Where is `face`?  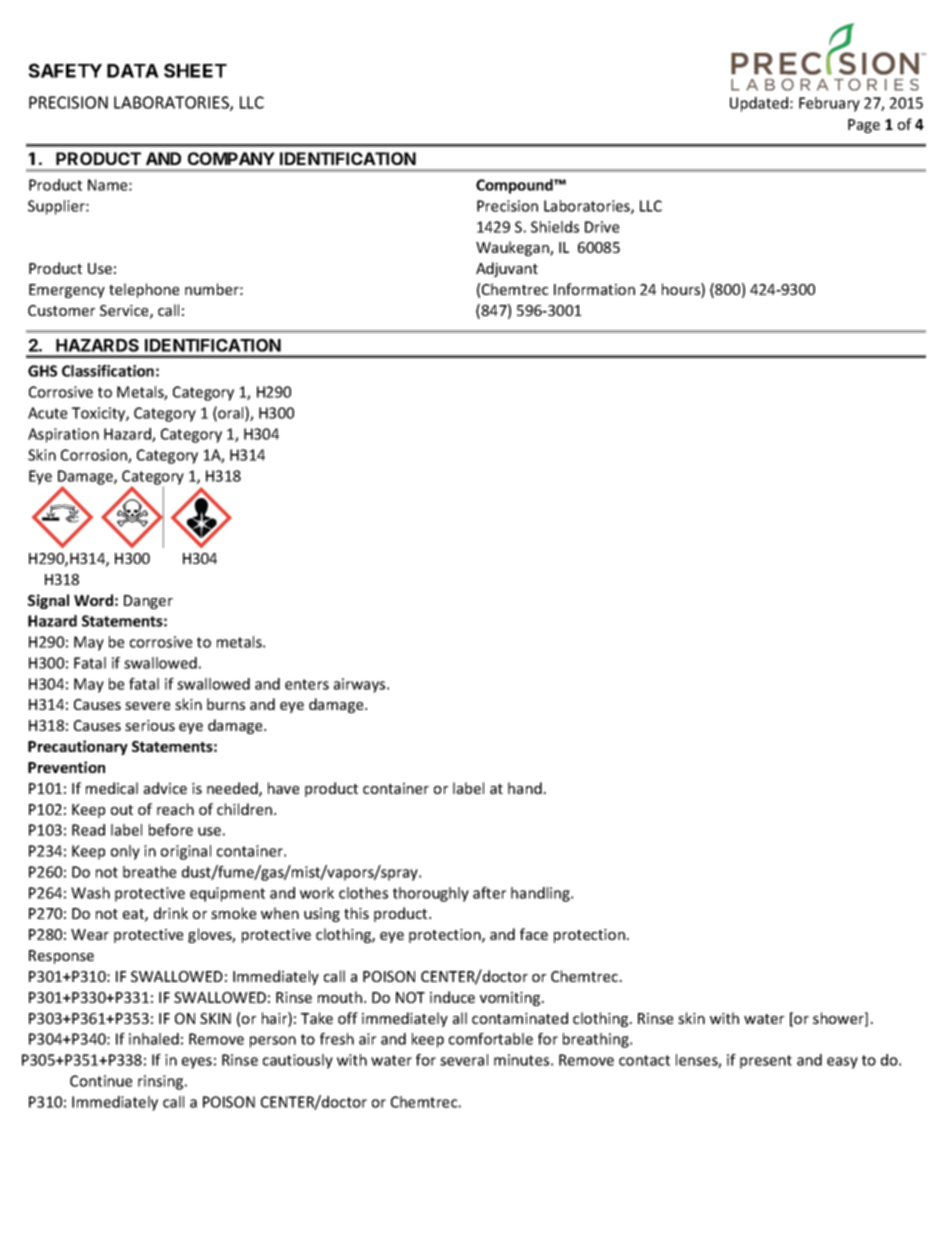 face is located at coordinates (534, 934).
